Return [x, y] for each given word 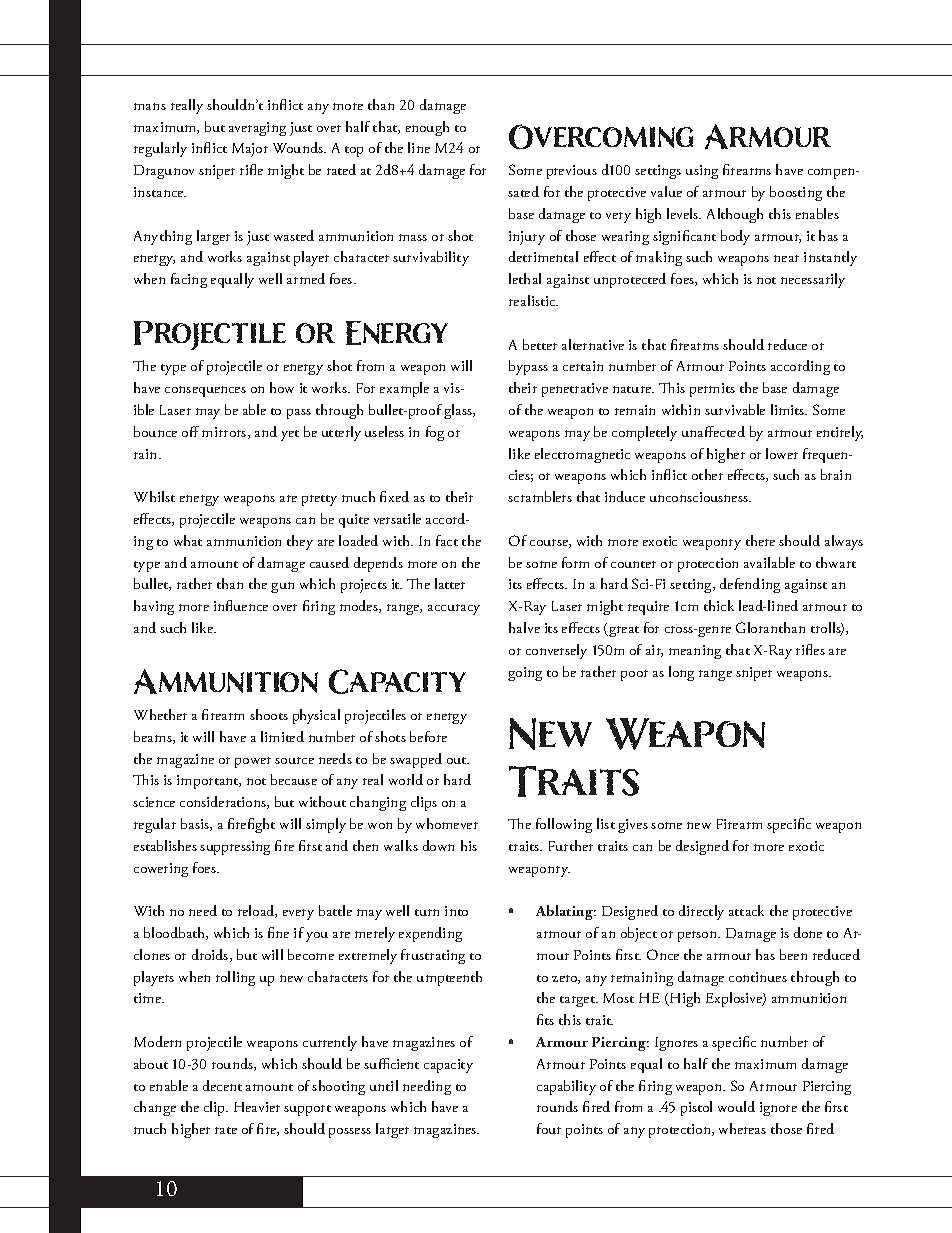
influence [241, 605]
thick [719, 605]
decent [222, 1085]
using [702, 172]
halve [524, 627]
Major [250, 150]
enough [427, 128]
